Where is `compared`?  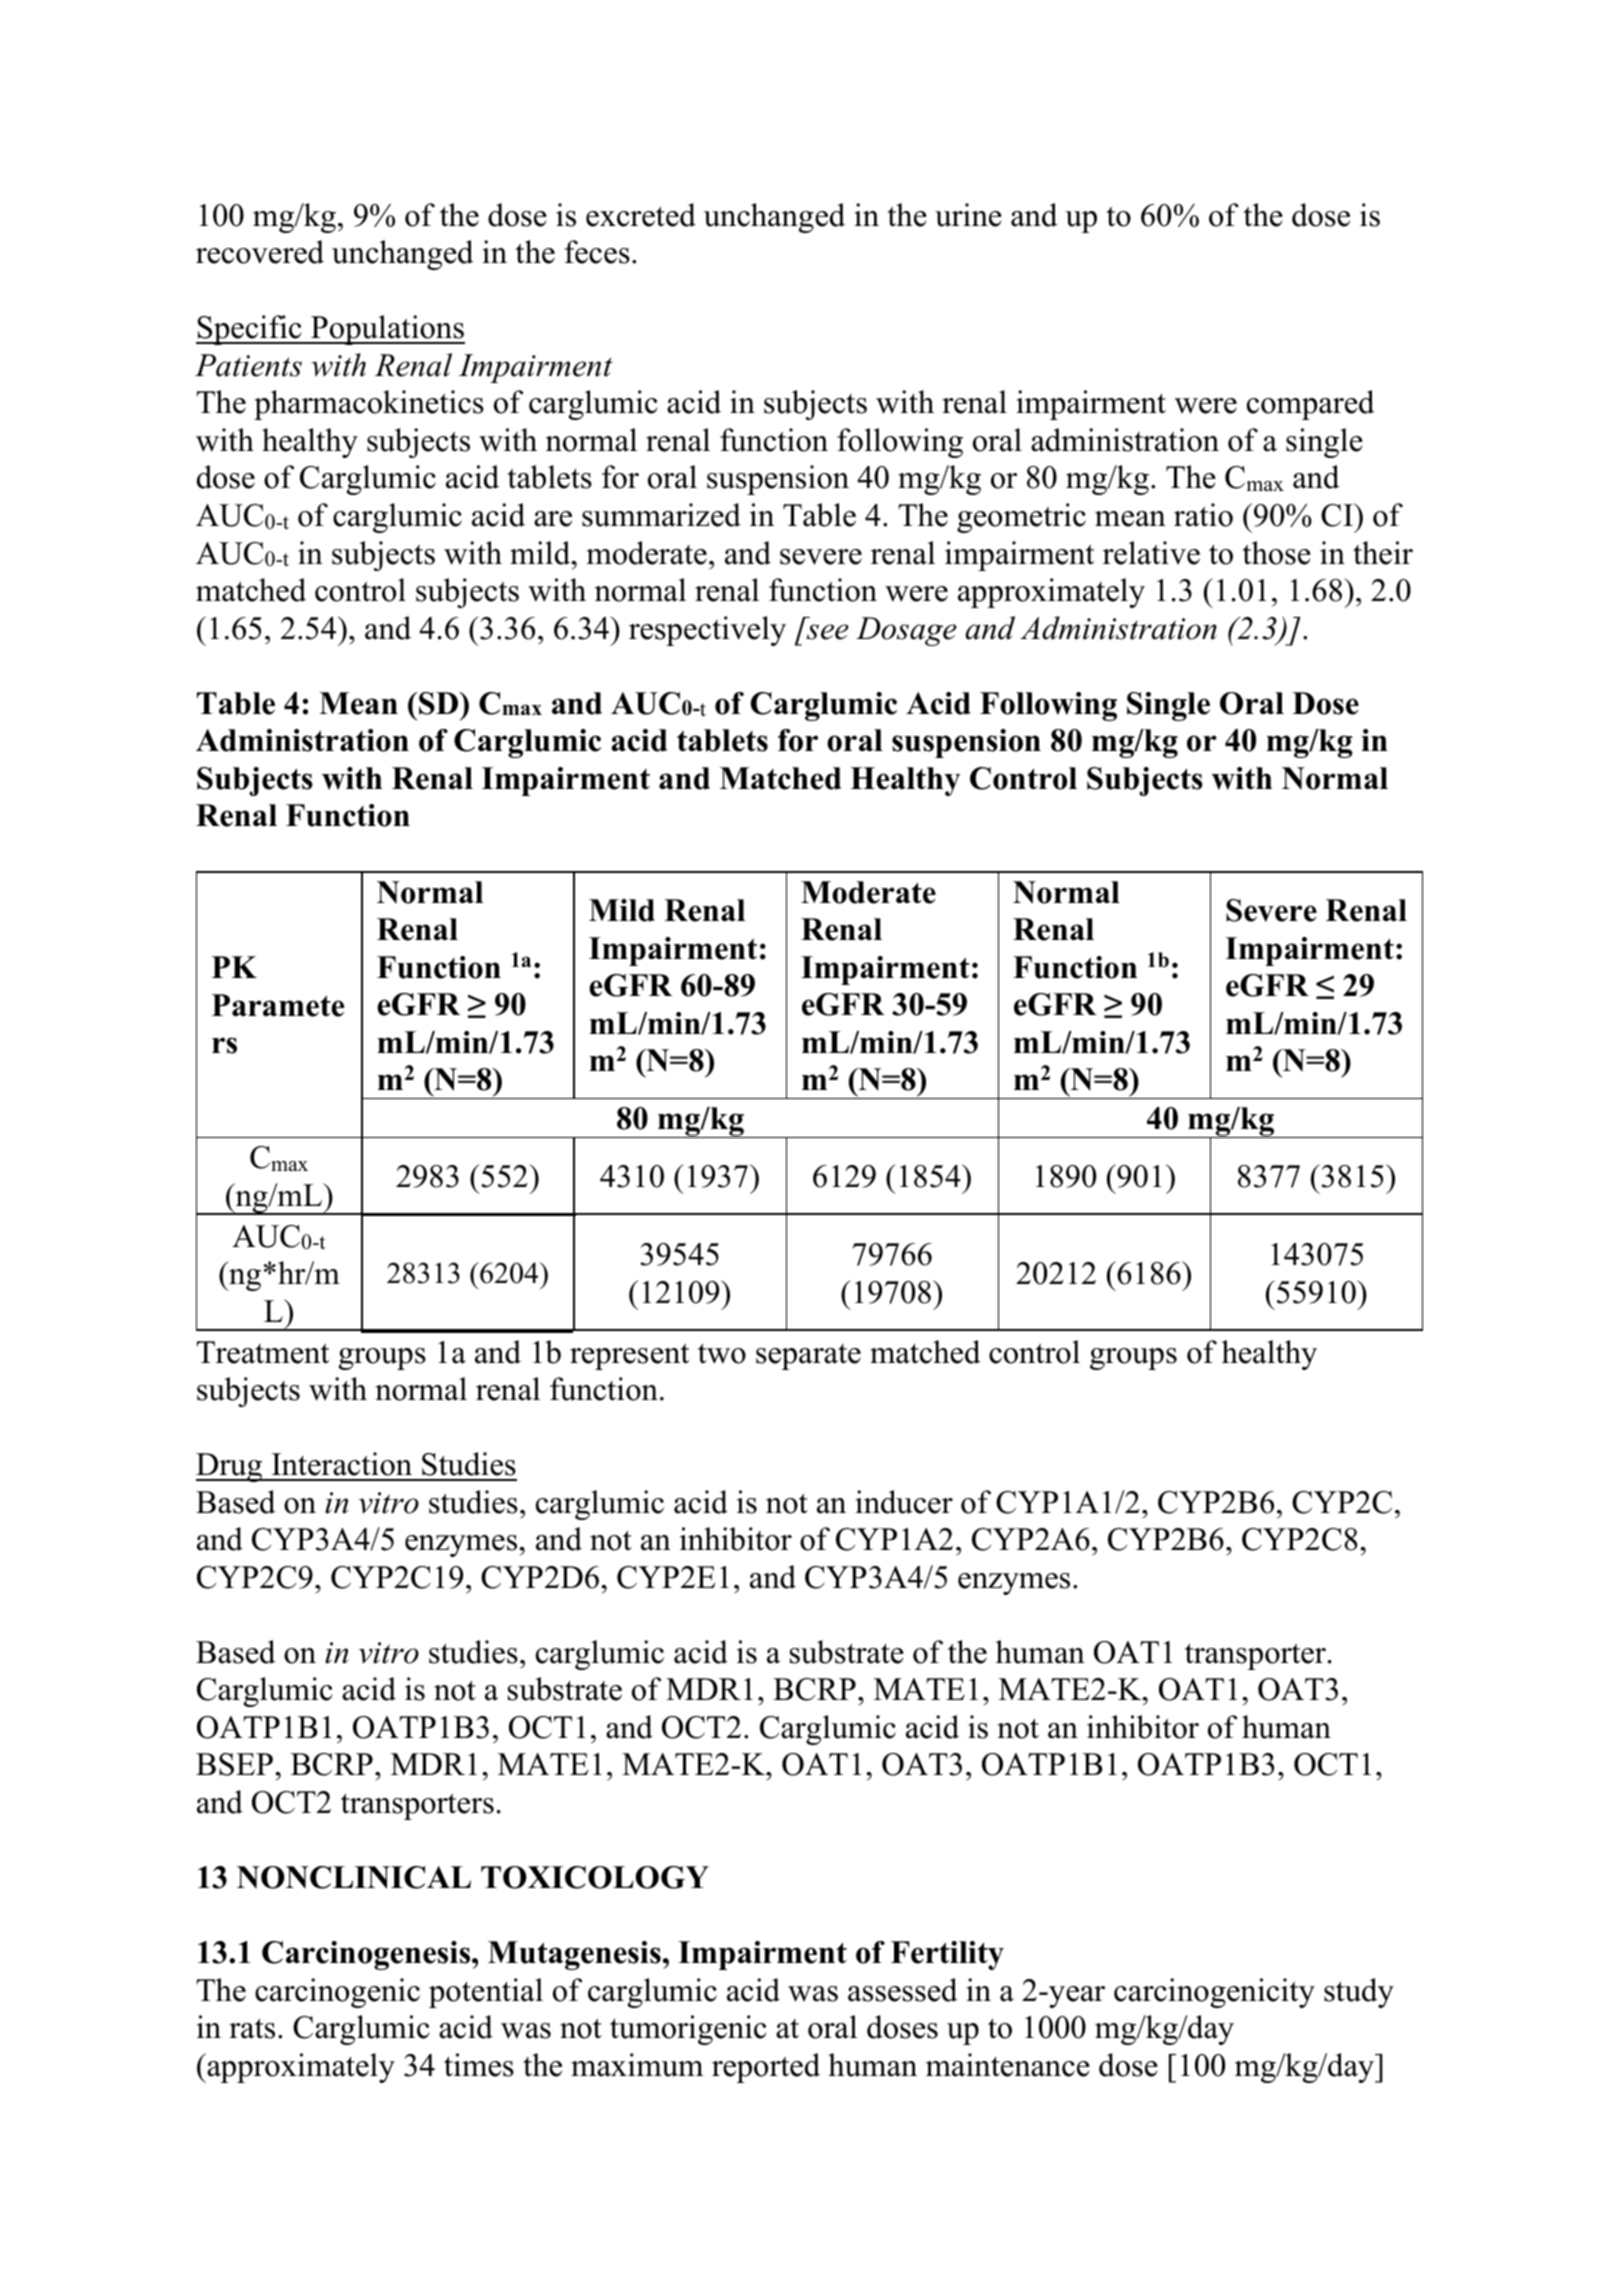
compared is located at coordinates (1311, 405).
